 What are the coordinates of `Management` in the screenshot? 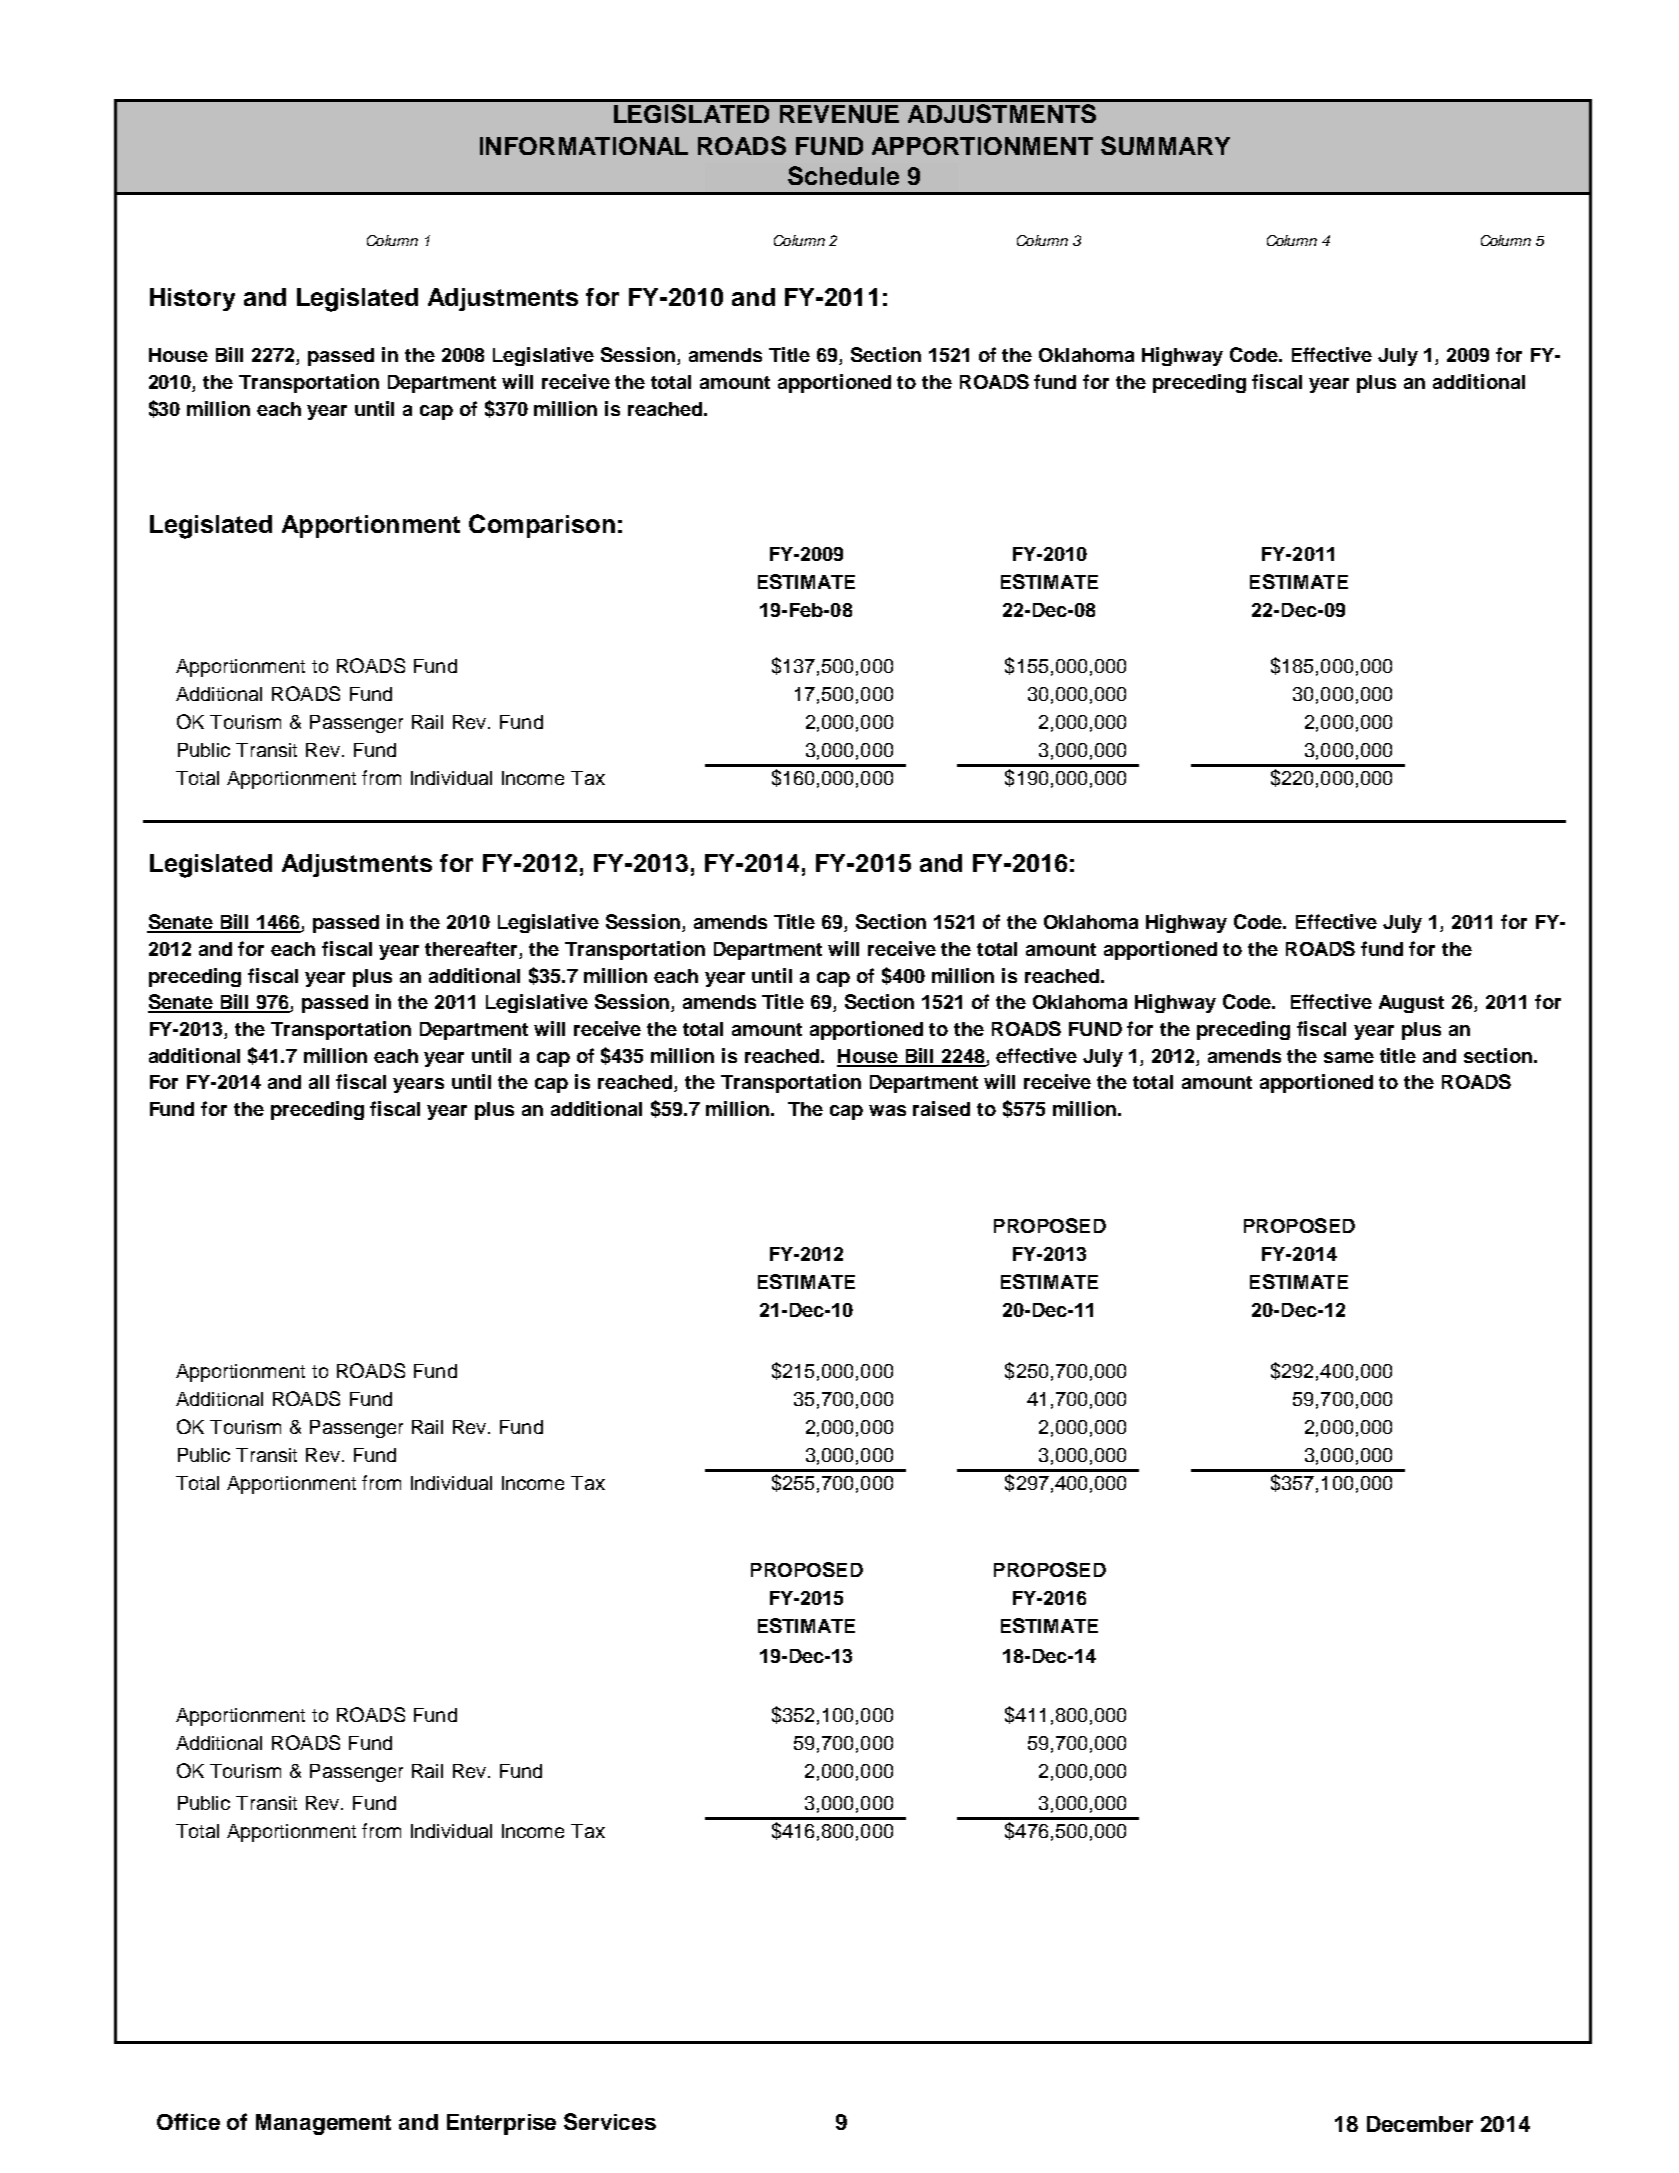 It's located at (323, 2124).
